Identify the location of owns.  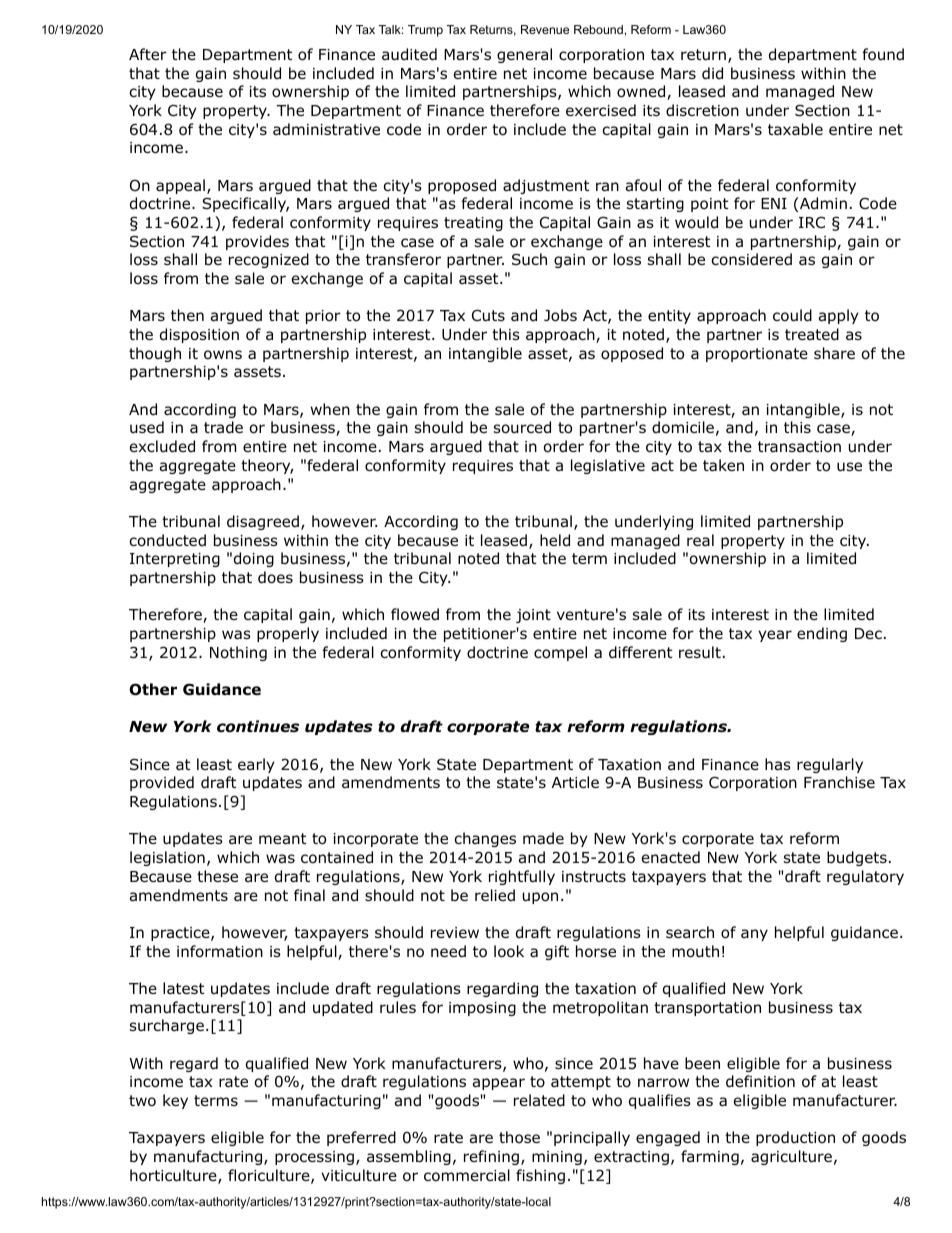
(223, 355).
